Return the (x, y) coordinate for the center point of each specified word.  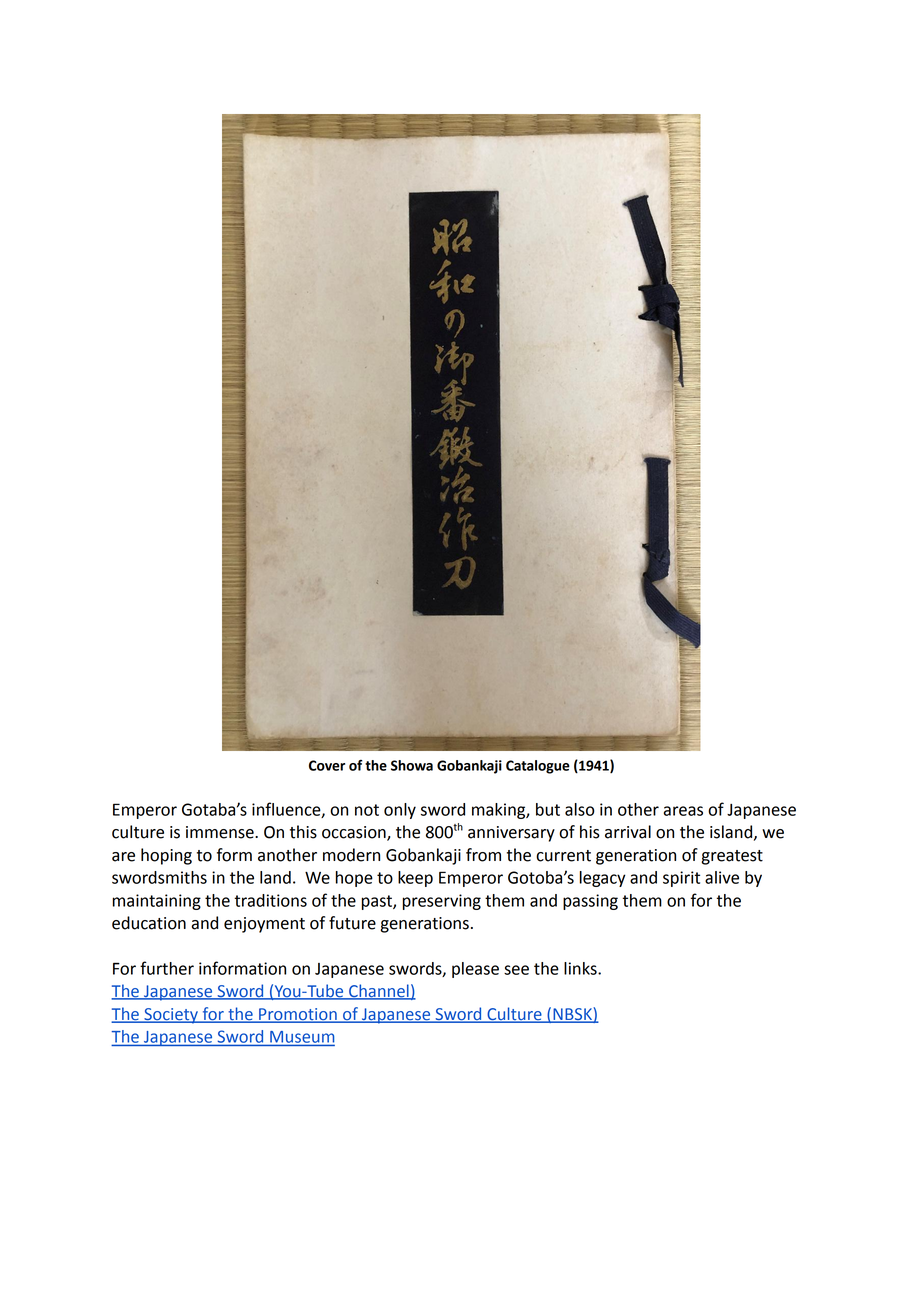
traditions (270, 900)
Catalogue (538, 767)
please (475, 970)
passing (590, 902)
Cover (327, 765)
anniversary (511, 834)
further (167, 968)
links (581, 968)
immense (221, 832)
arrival (628, 832)
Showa (412, 765)
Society (171, 1016)
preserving (442, 902)
